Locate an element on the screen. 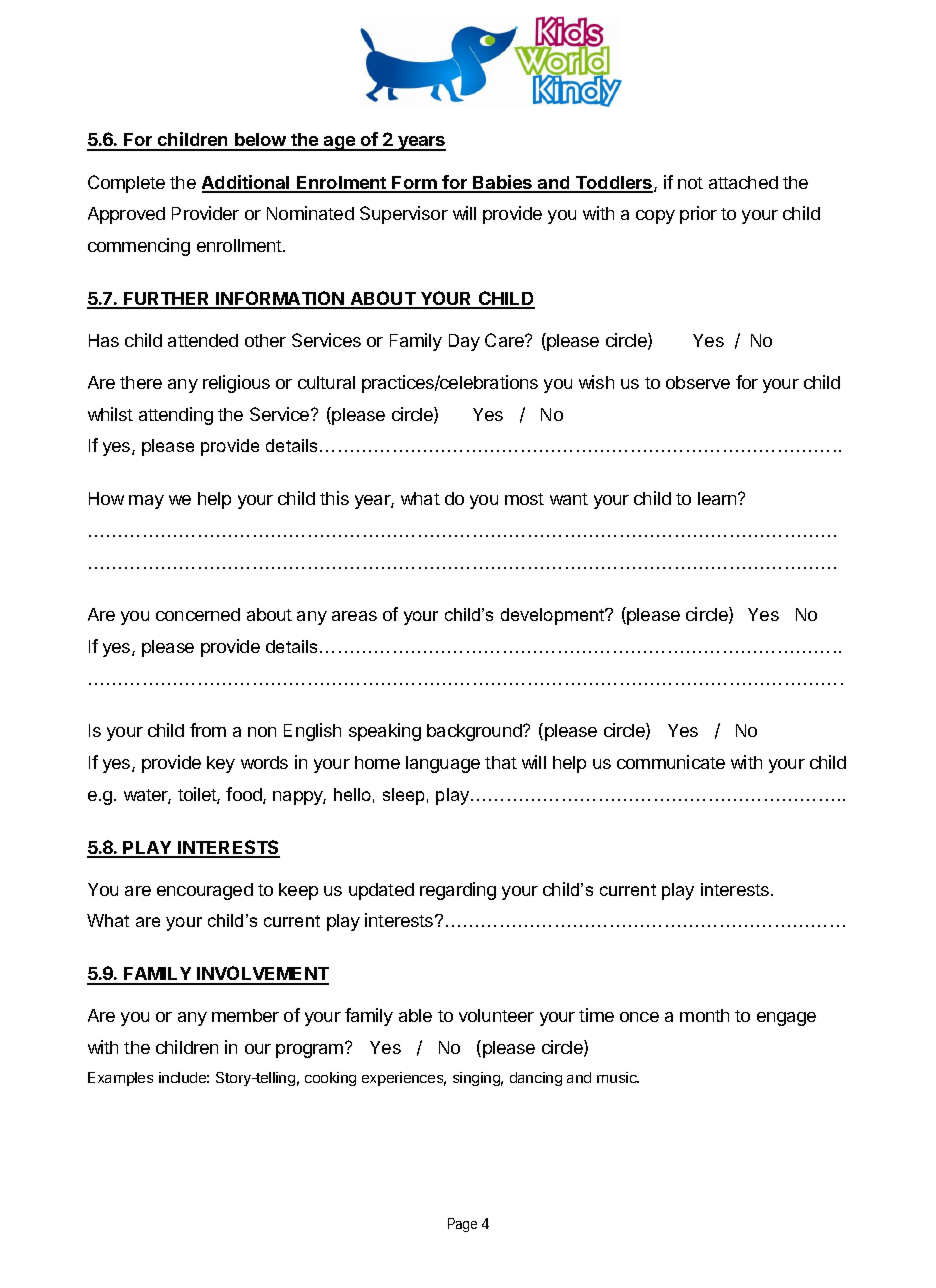 This screenshot has width=936, height=1288. music is located at coordinates (618, 1077).
